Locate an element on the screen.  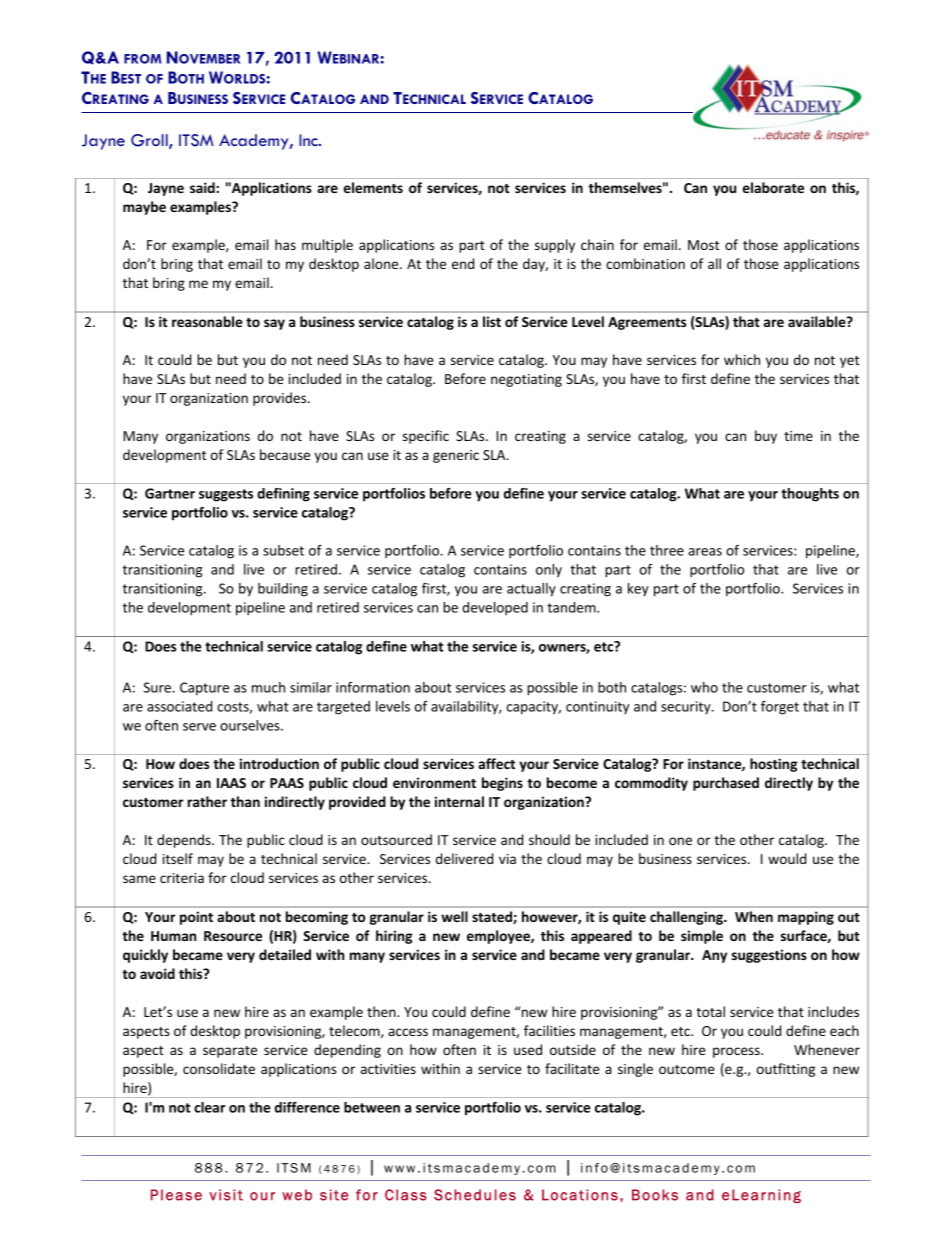
who is located at coordinates (704, 687).
